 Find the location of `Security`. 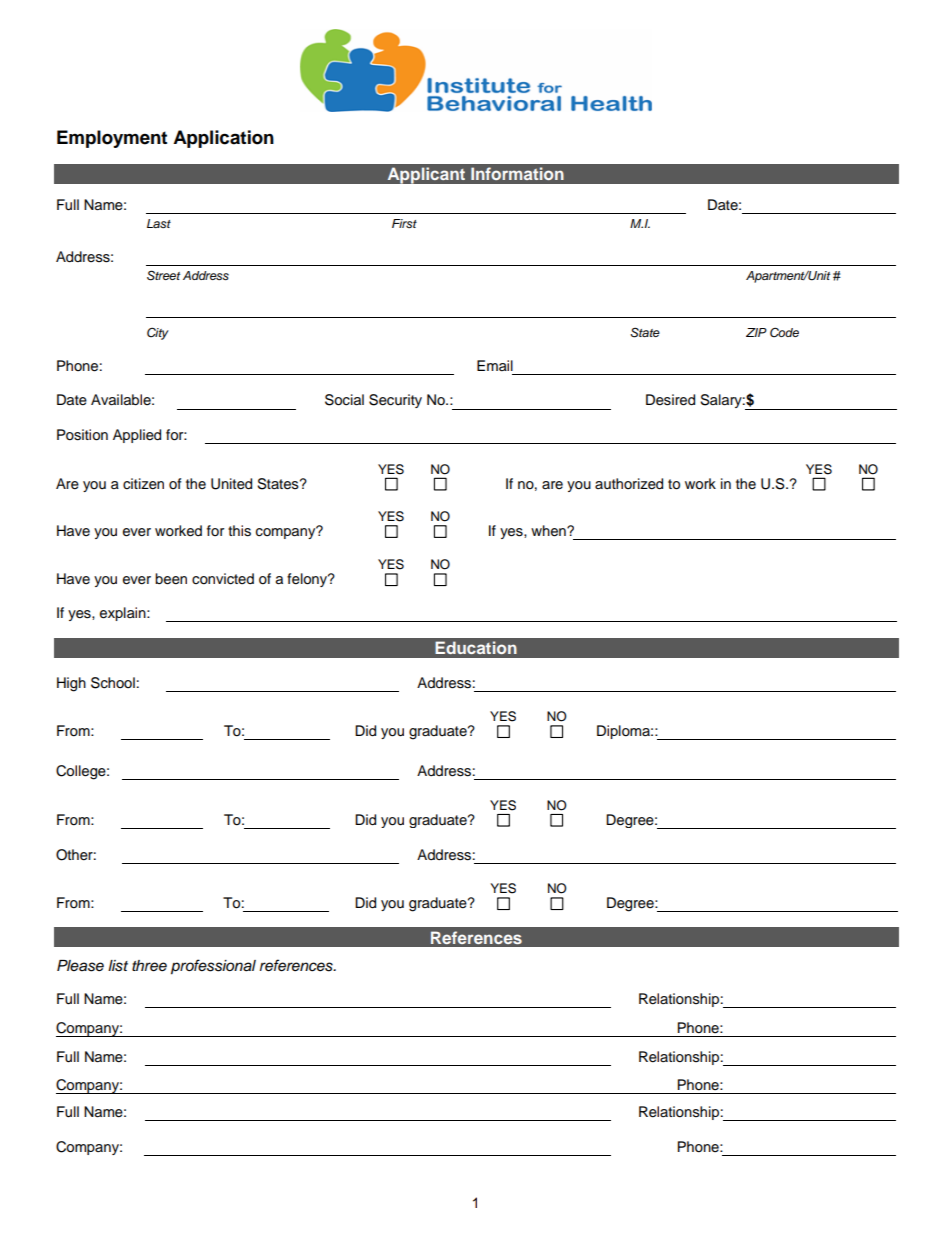

Security is located at coordinates (395, 401).
